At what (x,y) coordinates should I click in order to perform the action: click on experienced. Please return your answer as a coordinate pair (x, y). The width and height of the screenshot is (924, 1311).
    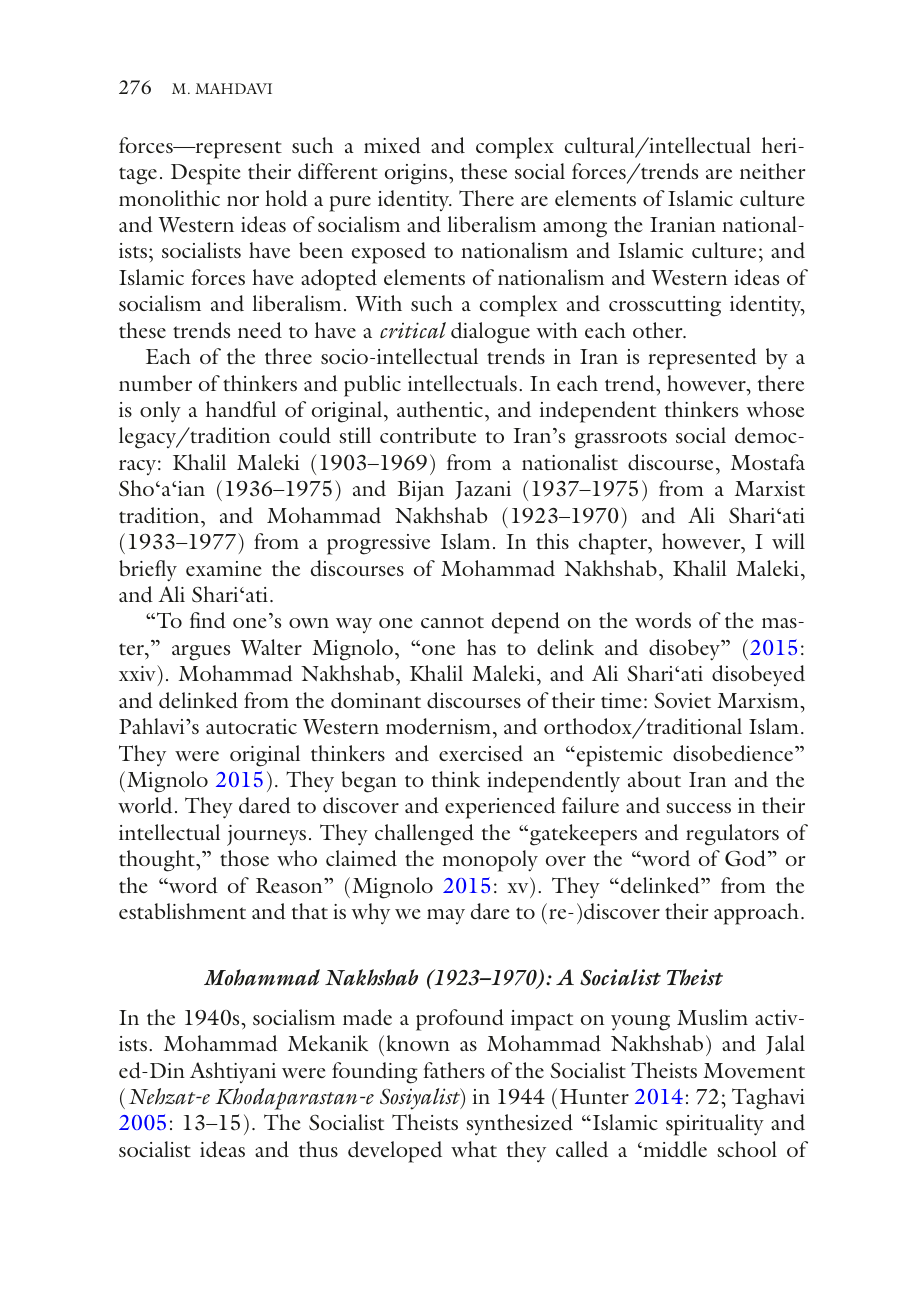
    Looking at the image, I should click on (500, 808).
